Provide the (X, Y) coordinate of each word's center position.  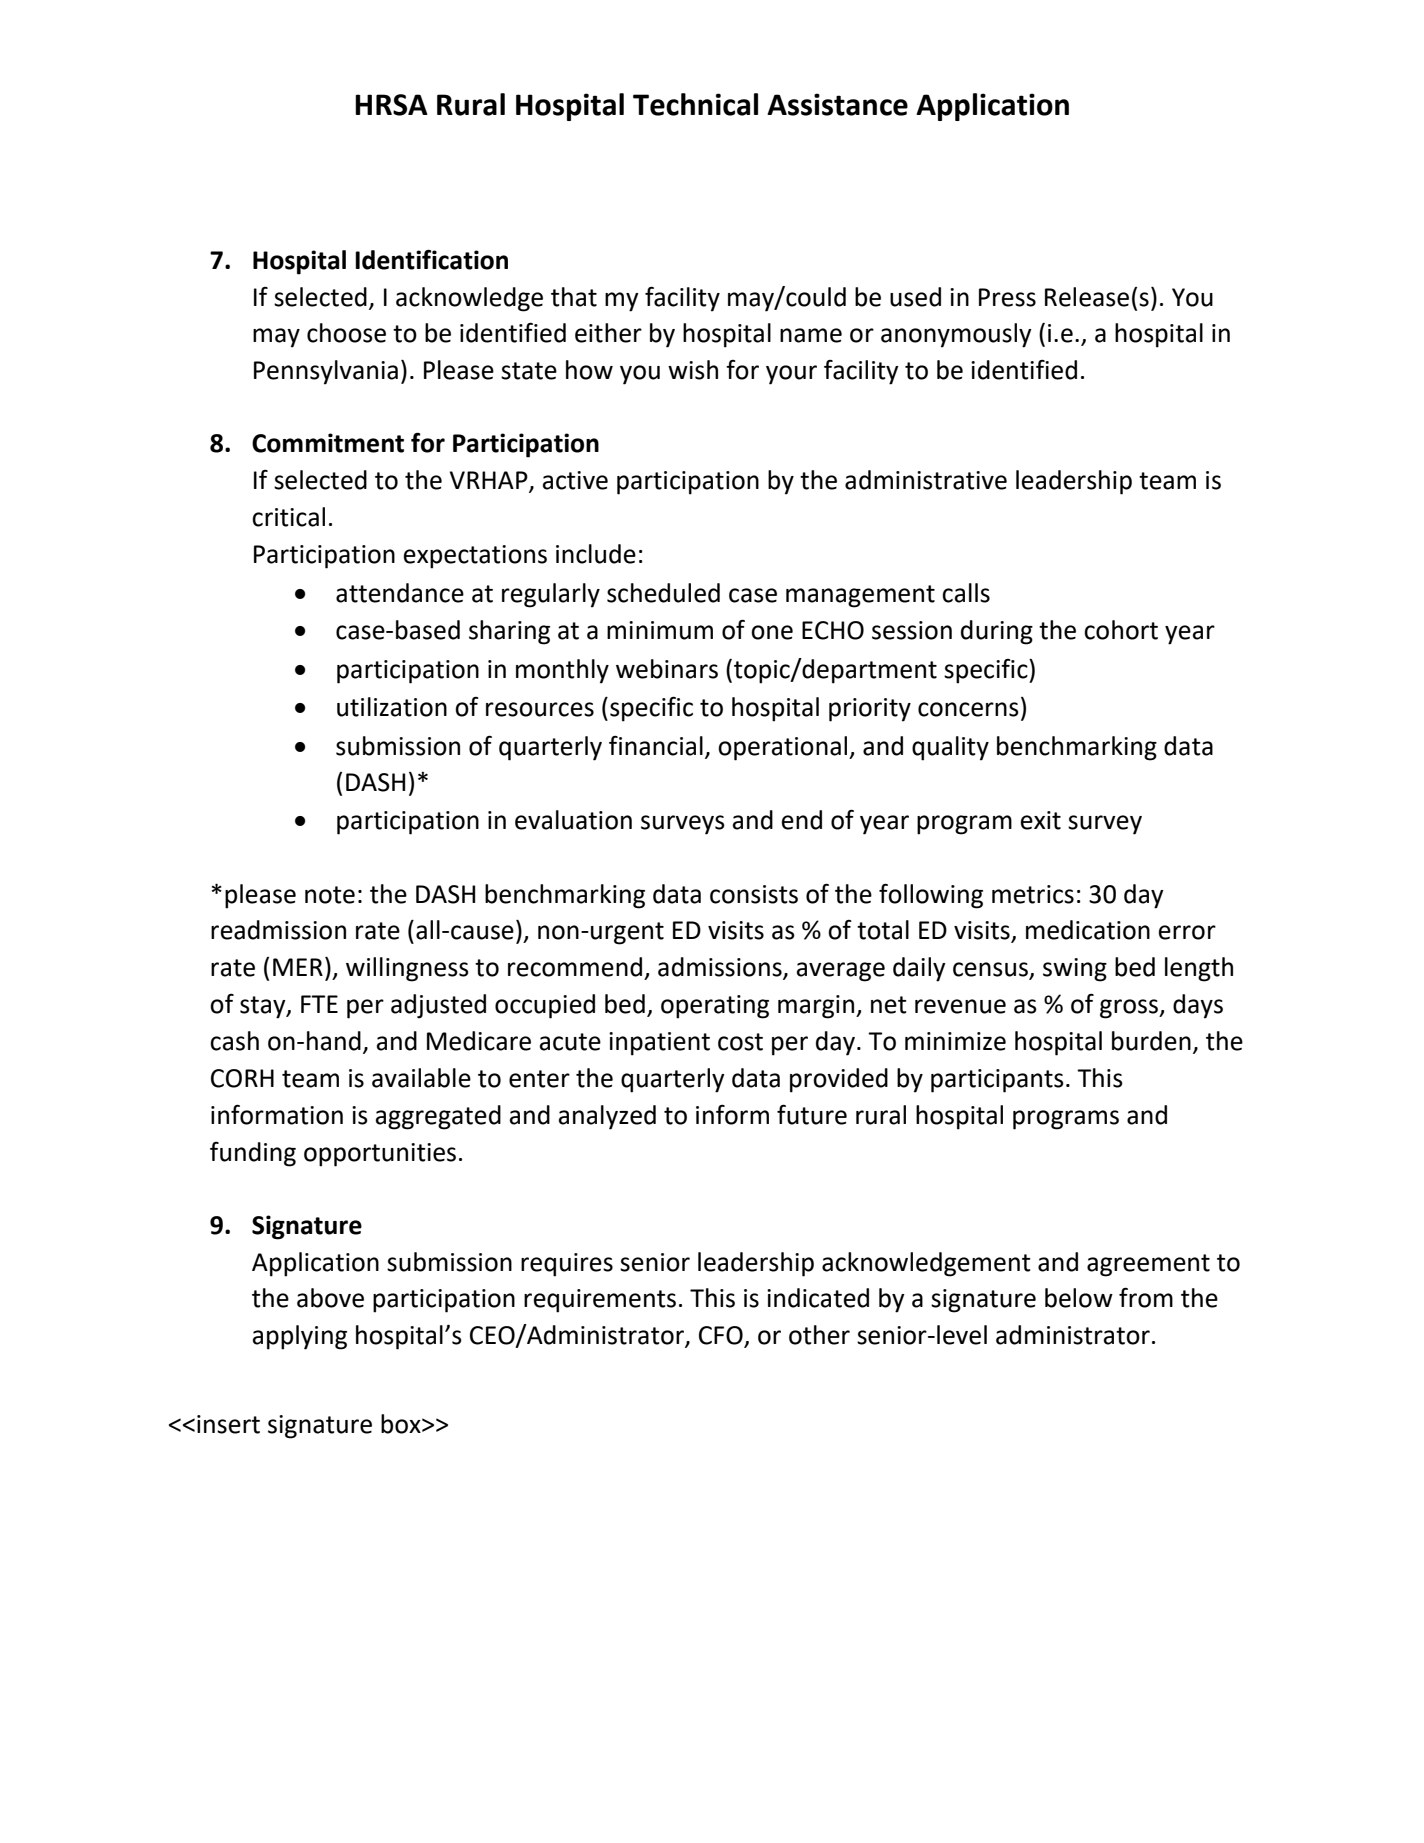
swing (1075, 970)
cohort (1121, 630)
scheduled (663, 593)
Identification (431, 259)
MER (298, 967)
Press (1007, 297)
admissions (721, 968)
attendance (400, 593)
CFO (722, 1336)
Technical (695, 104)
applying (300, 1337)
